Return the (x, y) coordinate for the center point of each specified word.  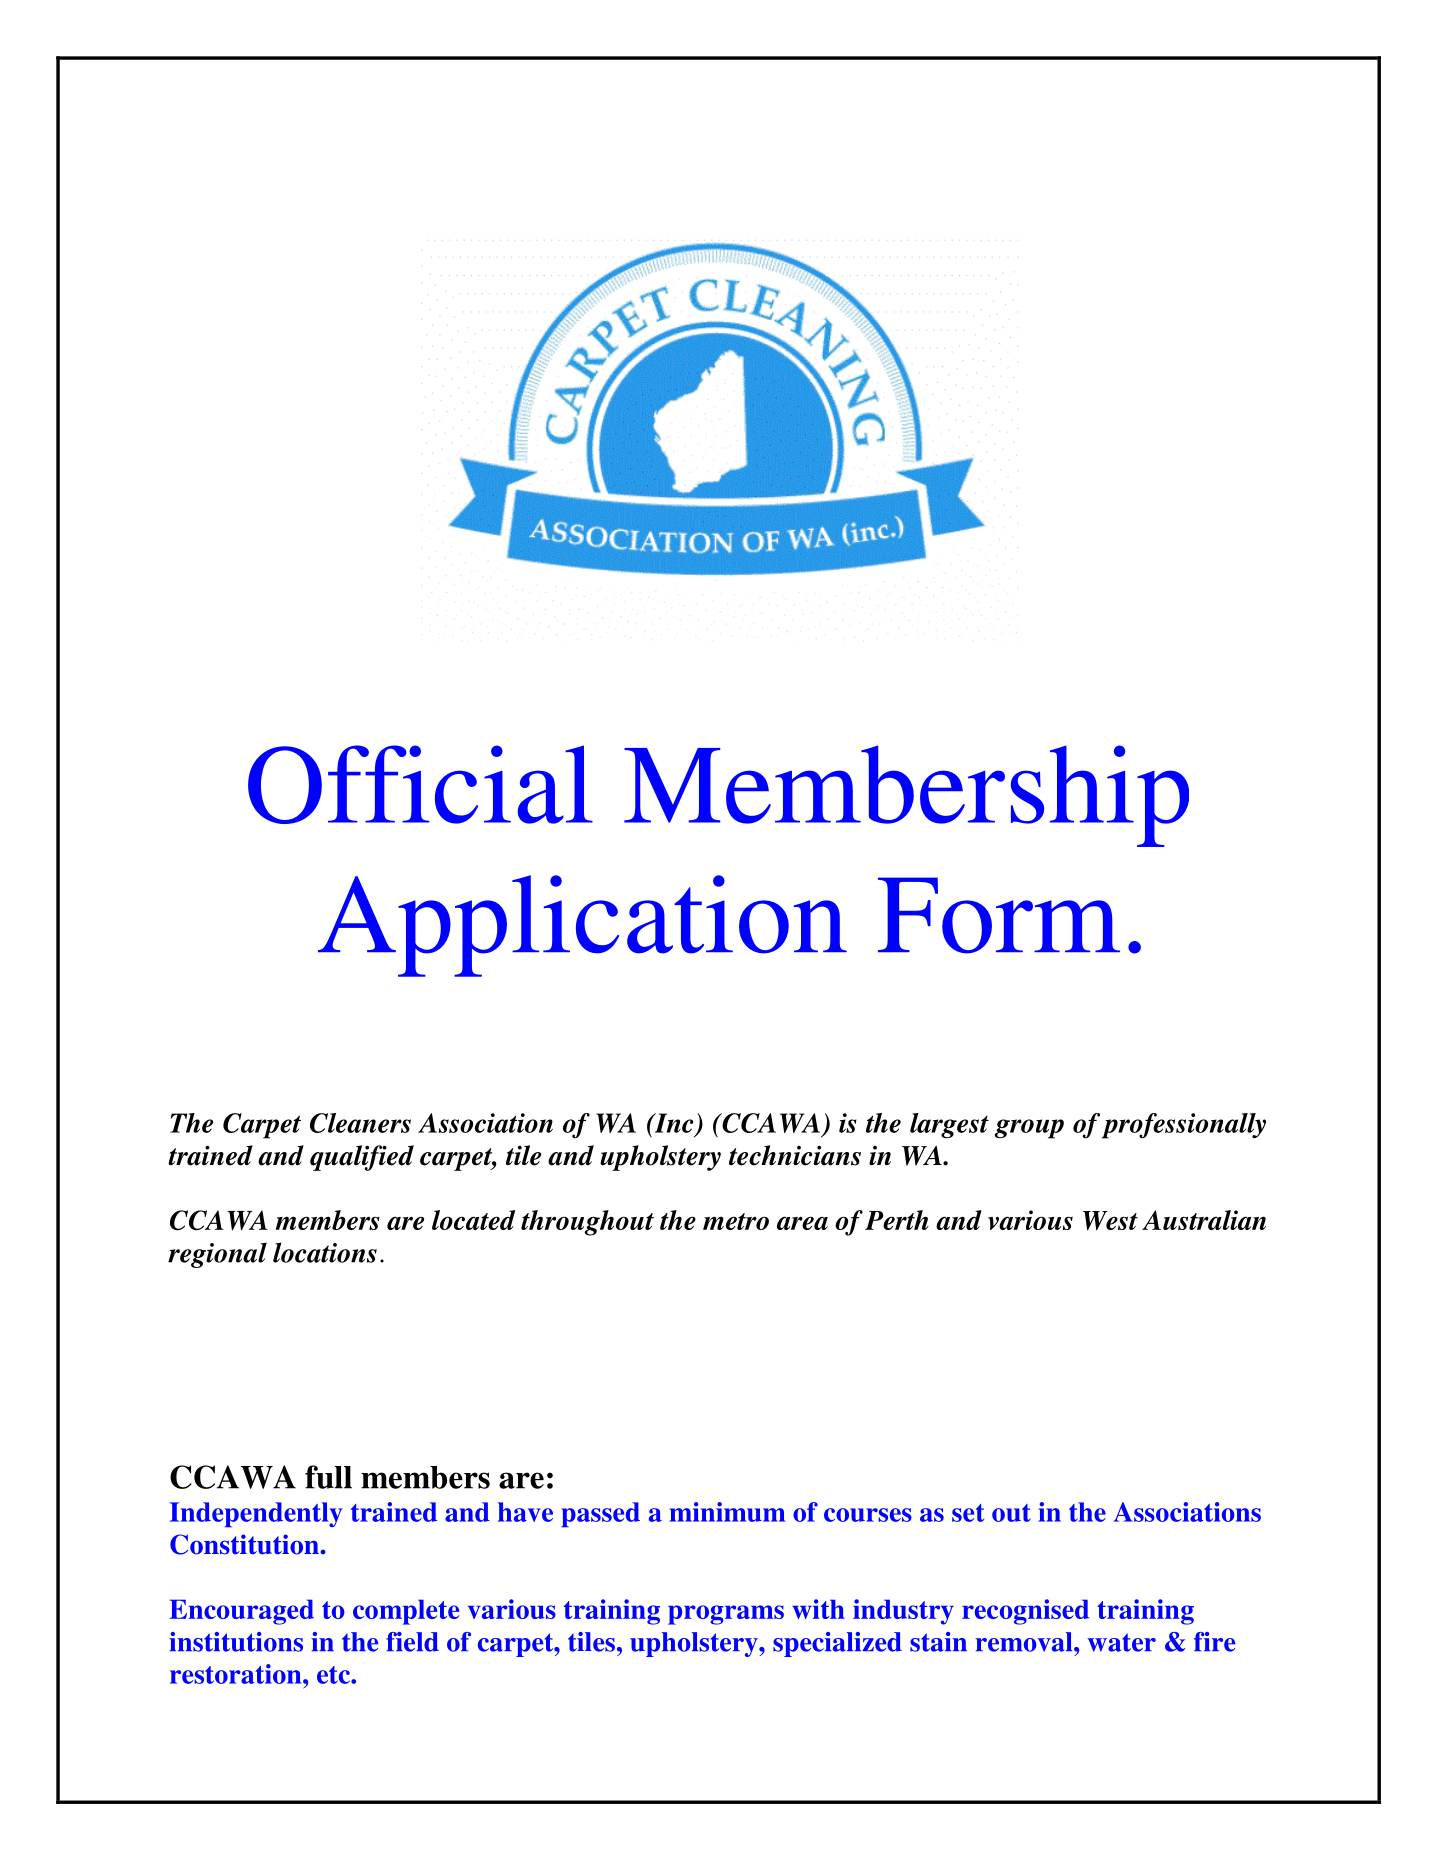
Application (582, 926)
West (1110, 1221)
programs (726, 1615)
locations (325, 1252)
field (412, 1642)
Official (420, 784)
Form (999, 915)
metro (736, 1221)
